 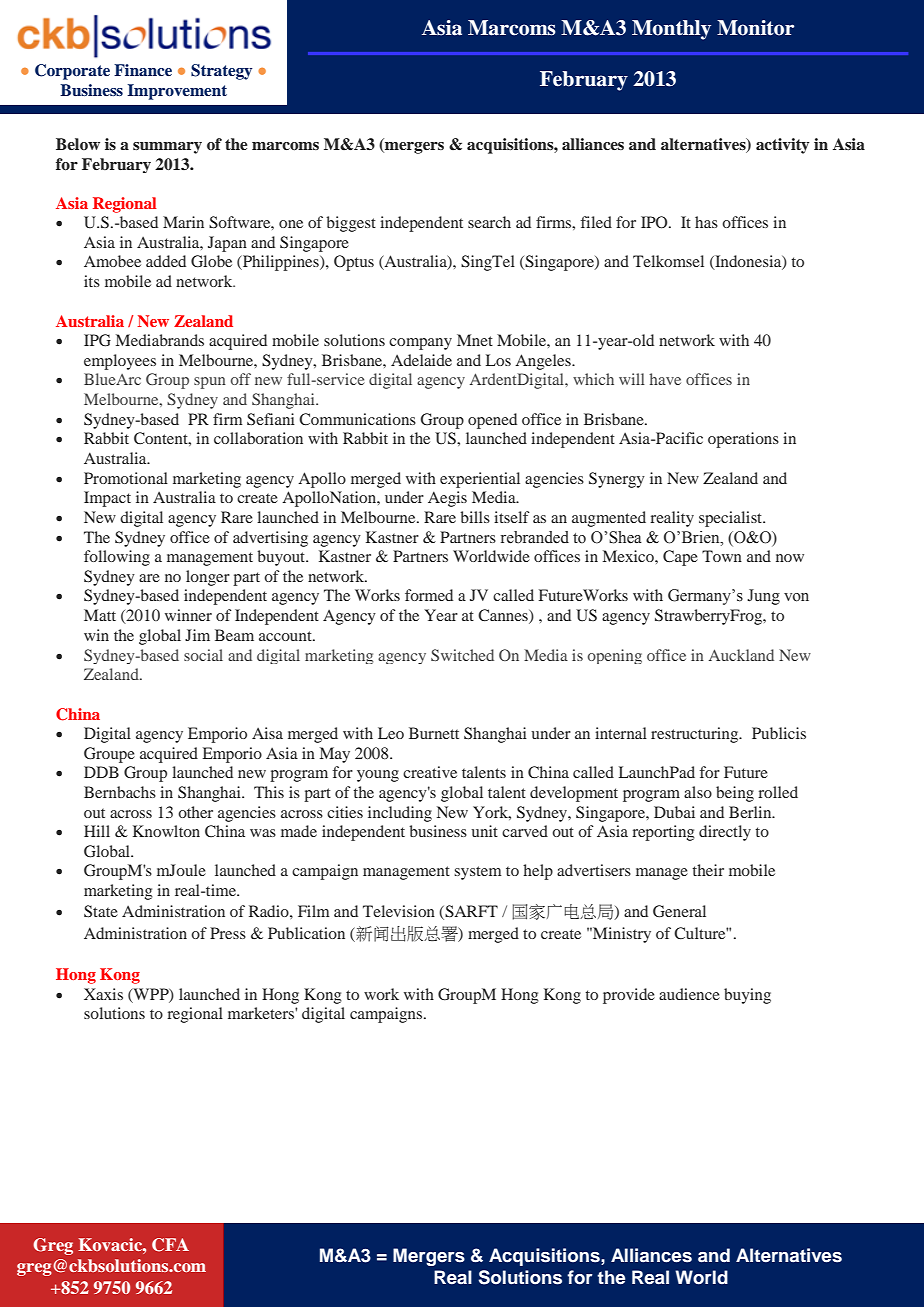 What do you see at coordinates (462, 655) in the screenshot?
I see `Switched` at bounding box center [462, 655].
